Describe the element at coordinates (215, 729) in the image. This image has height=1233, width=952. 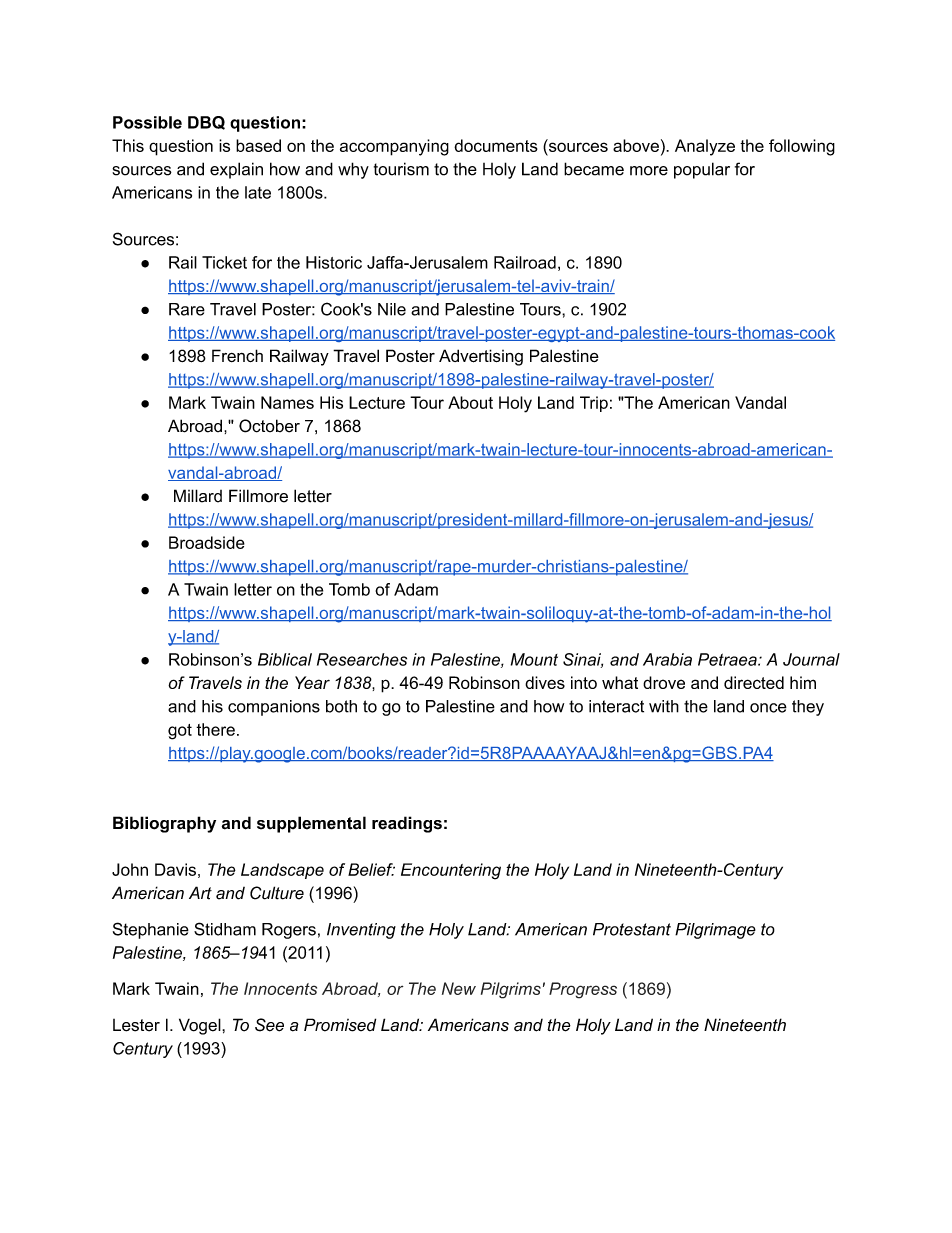
I see `there` at that location.
